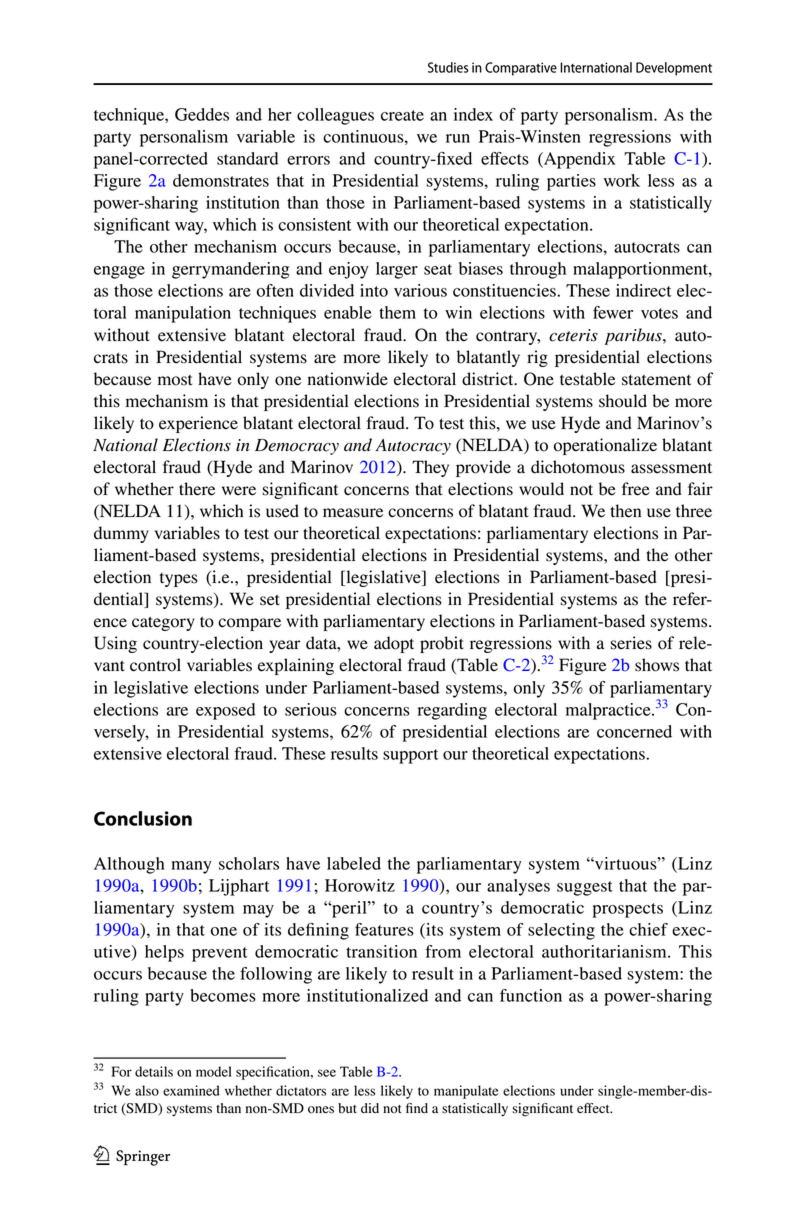 The width and height of the page is (806, 1223). What do you see at coordinates (674, 69) in the page?
I see `Development` at bounding box center [674, 69].
